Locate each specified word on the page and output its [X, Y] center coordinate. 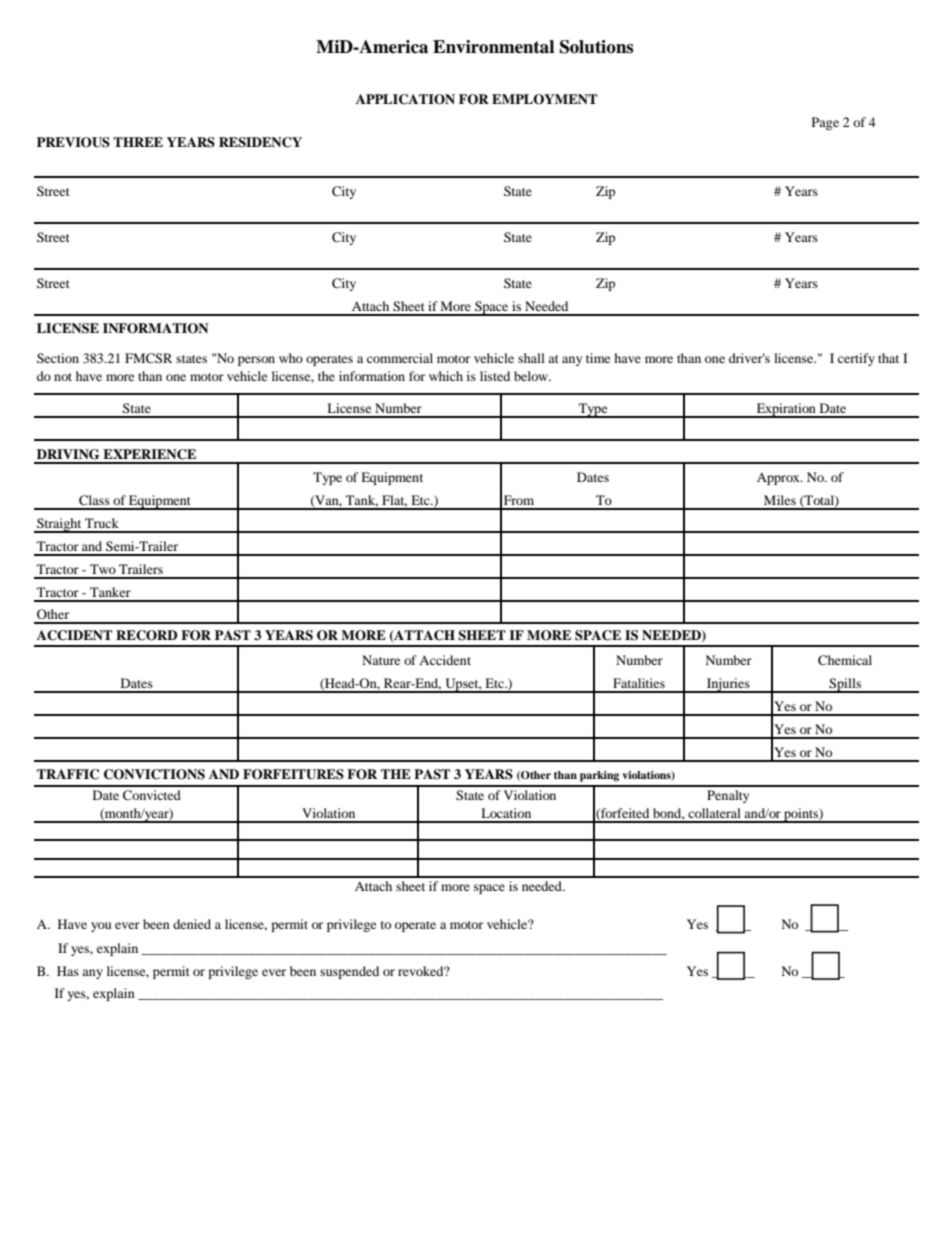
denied [192, 924]
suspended [349, 972]
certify [856, 359]
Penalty [728, 796]
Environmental [493, 47]
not [63, 377]
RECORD [147, 635]
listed [495, 376]
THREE [138, 142]
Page [825, 123]
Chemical [845, 660]
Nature [381, 660]
